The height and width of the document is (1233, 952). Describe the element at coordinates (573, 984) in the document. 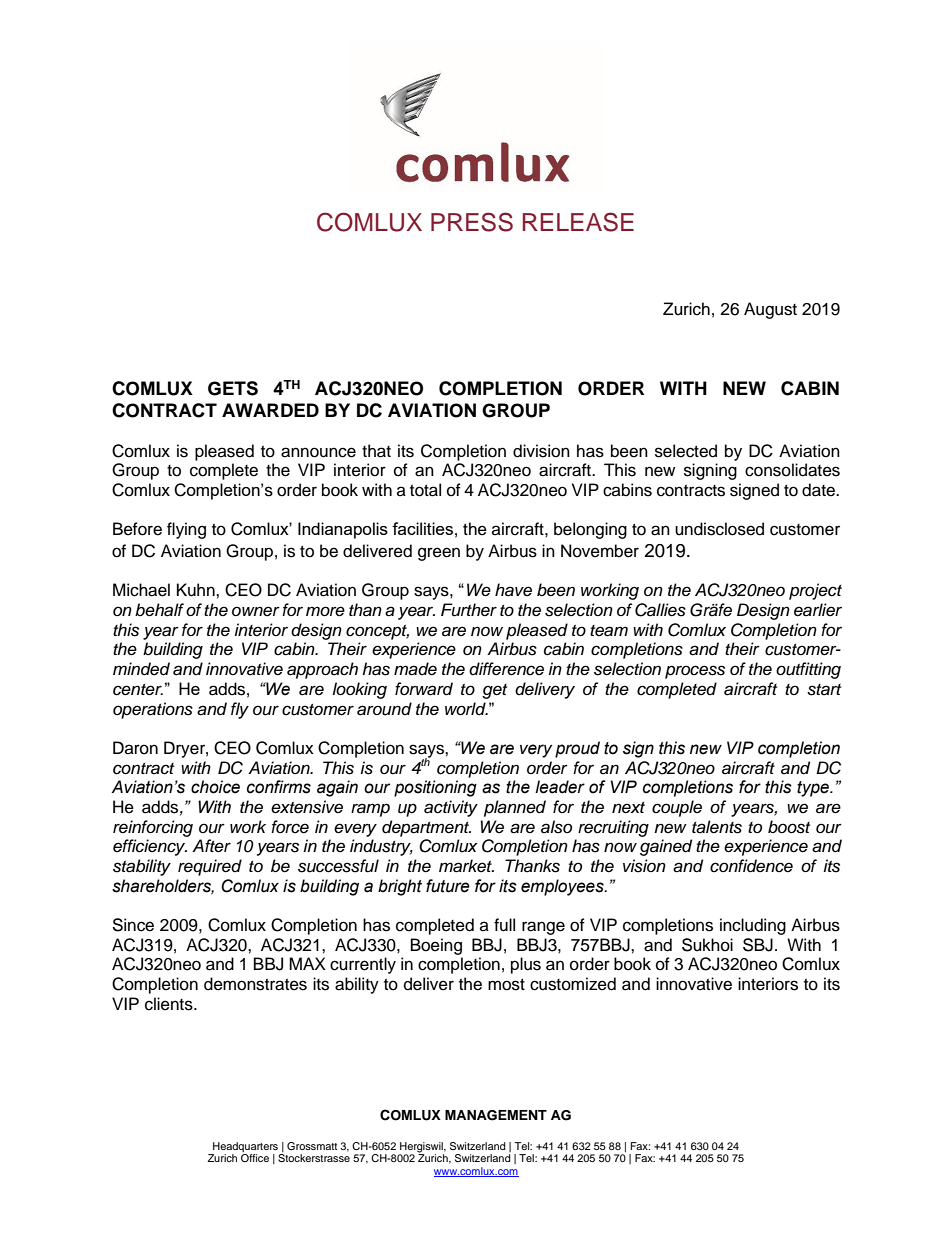

I see `customized` at that location.
